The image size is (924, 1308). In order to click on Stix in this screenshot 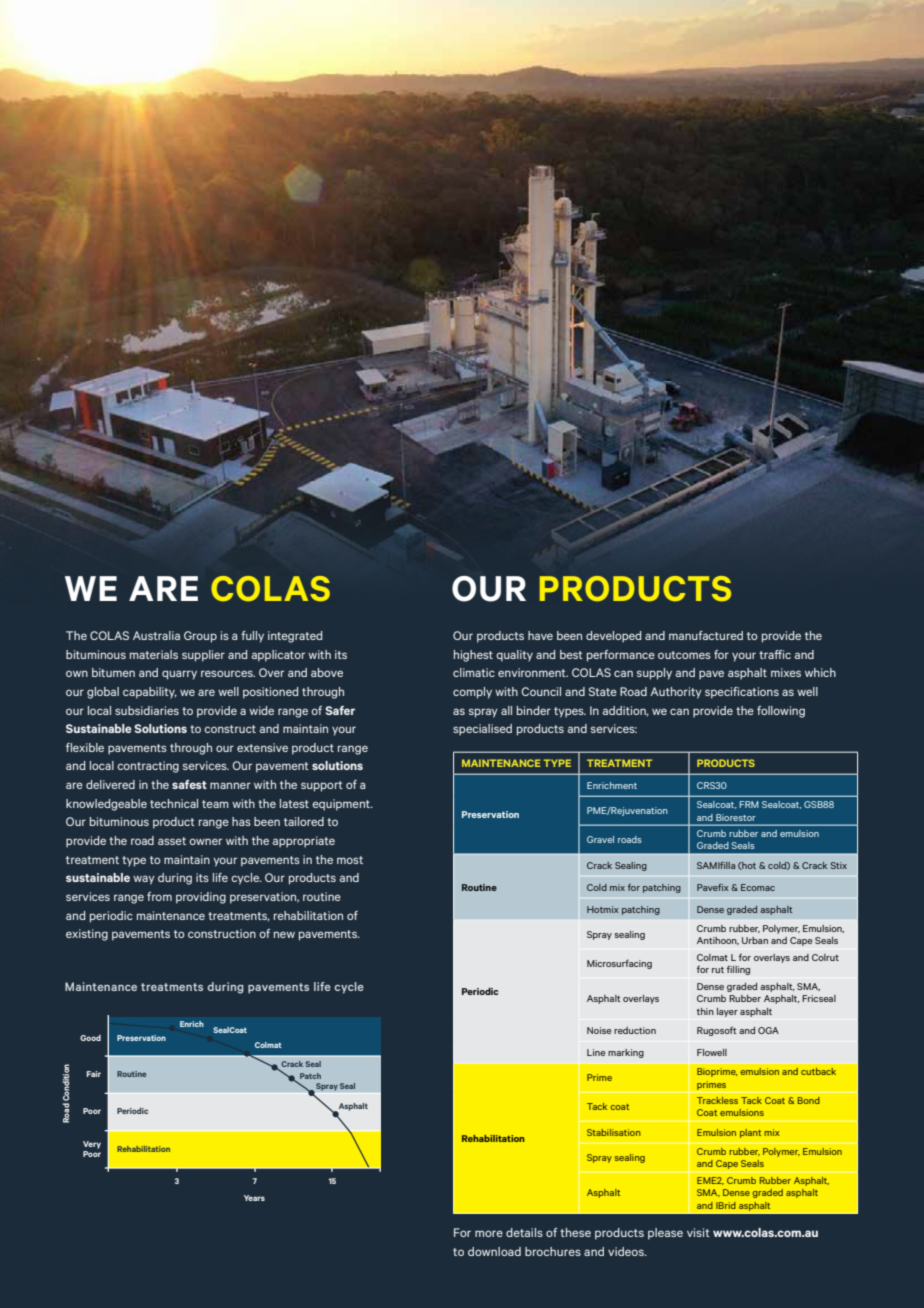, I will do `click(838, 865)`.
